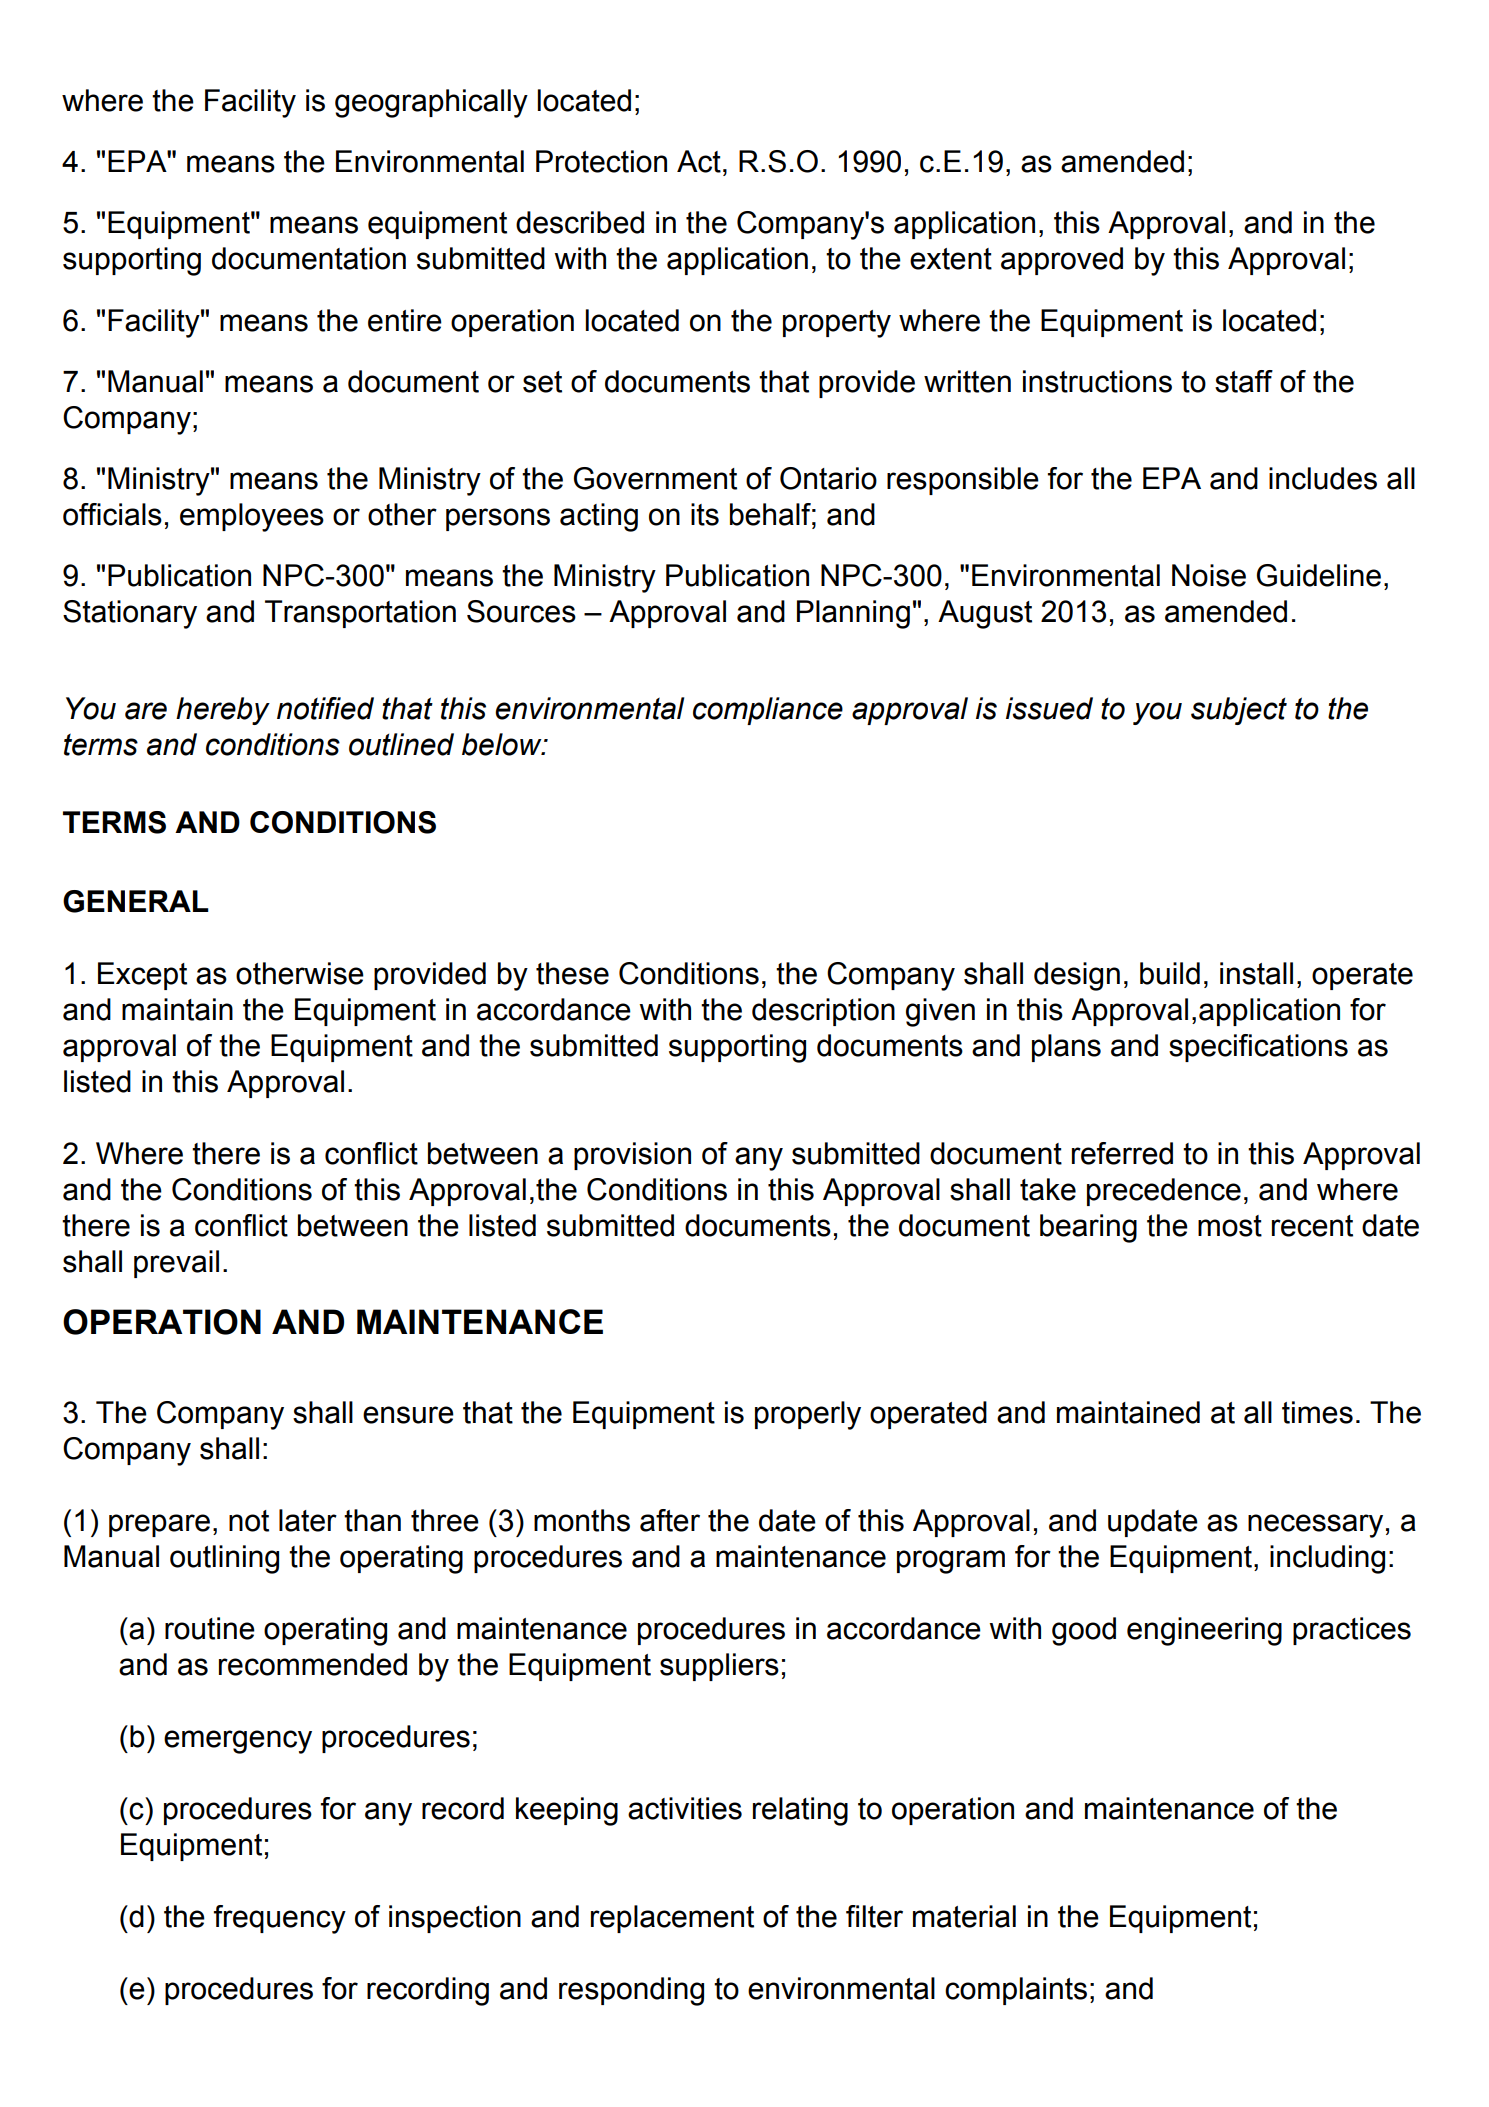  Describe the element at coordinates (705, 514) in the screenshot. I see `its` at that location.
